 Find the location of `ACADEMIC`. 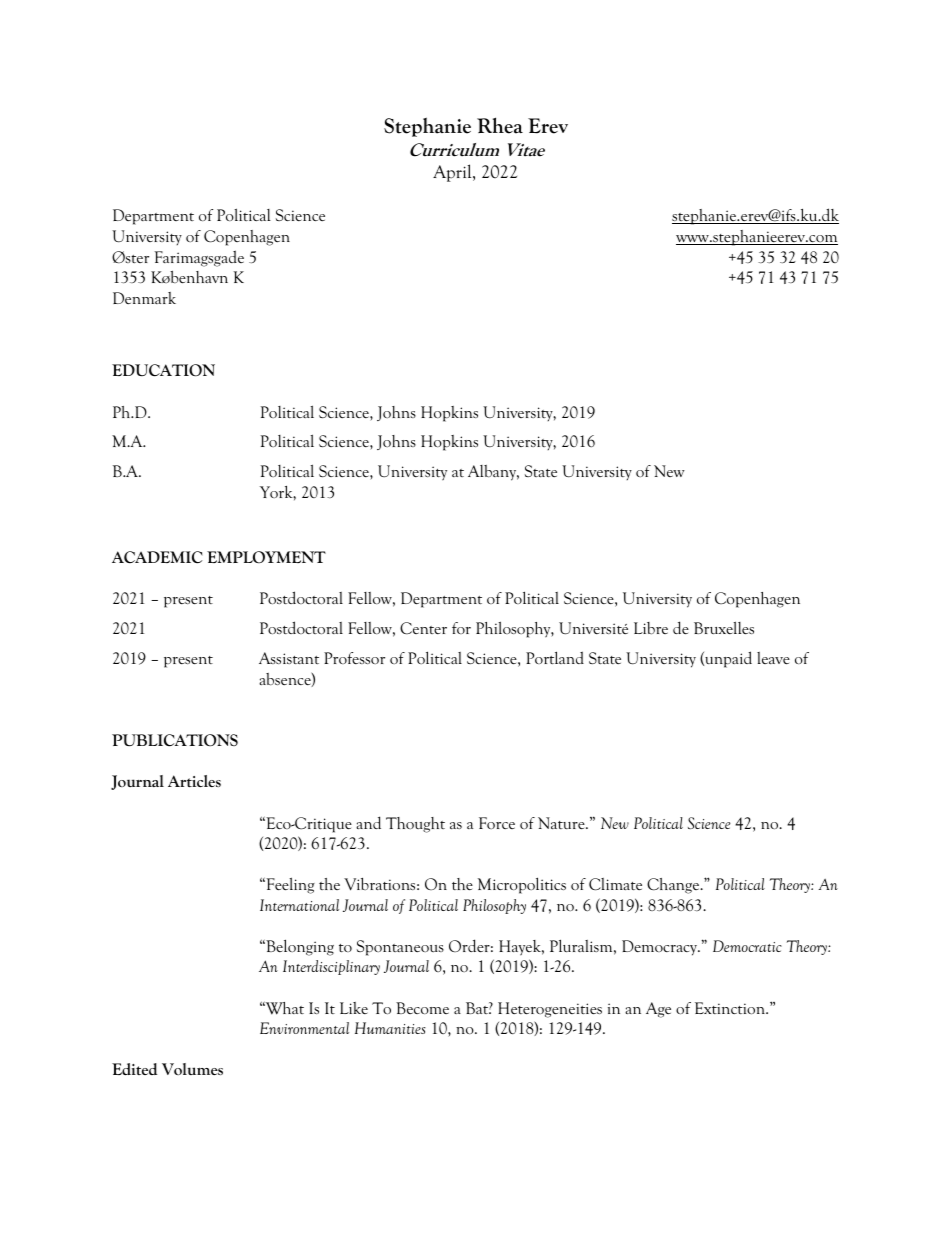

ACADEMIC is located at coordinates (157, 557).
